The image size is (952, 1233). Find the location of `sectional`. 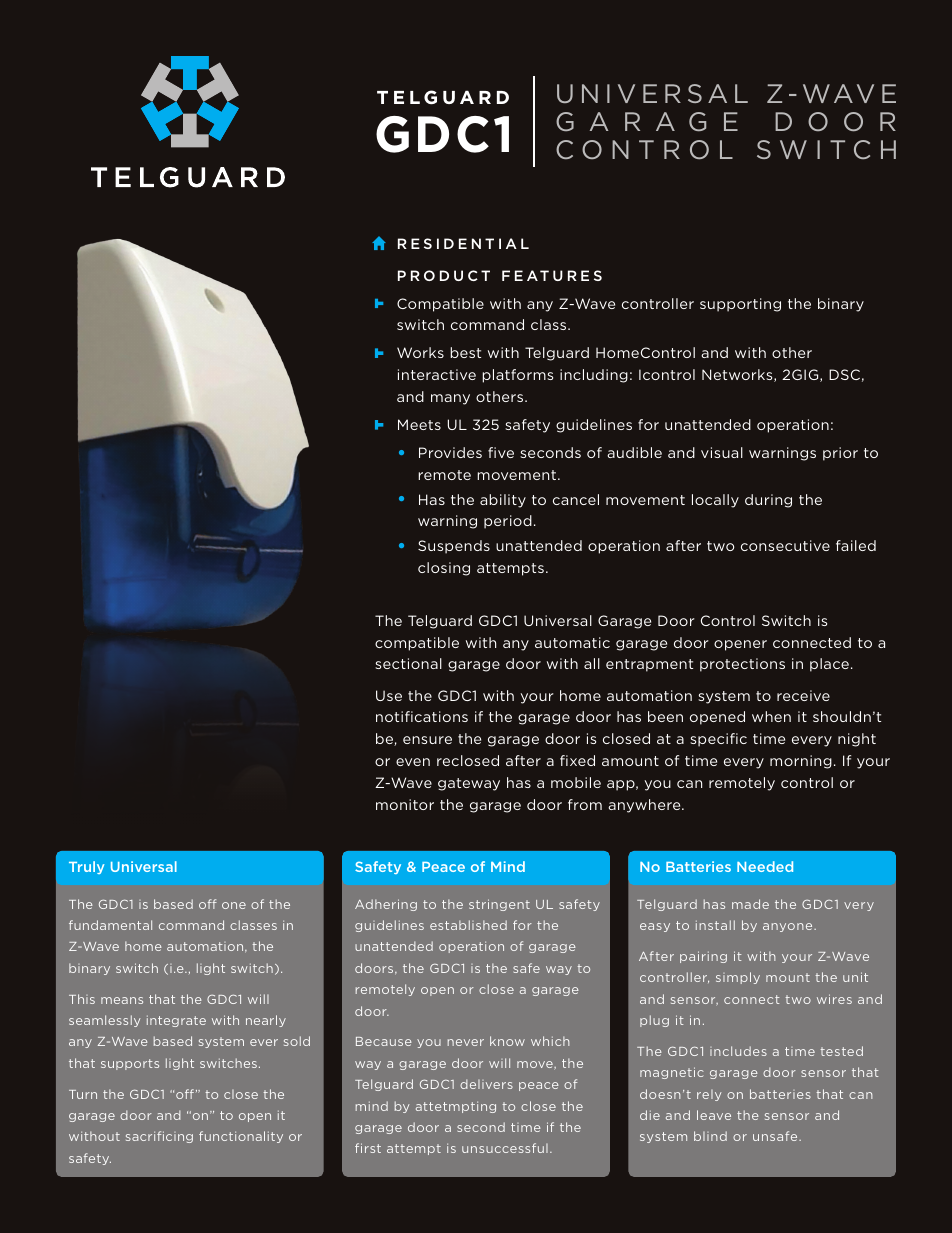

sectional is located at coordinates (408, 663).
